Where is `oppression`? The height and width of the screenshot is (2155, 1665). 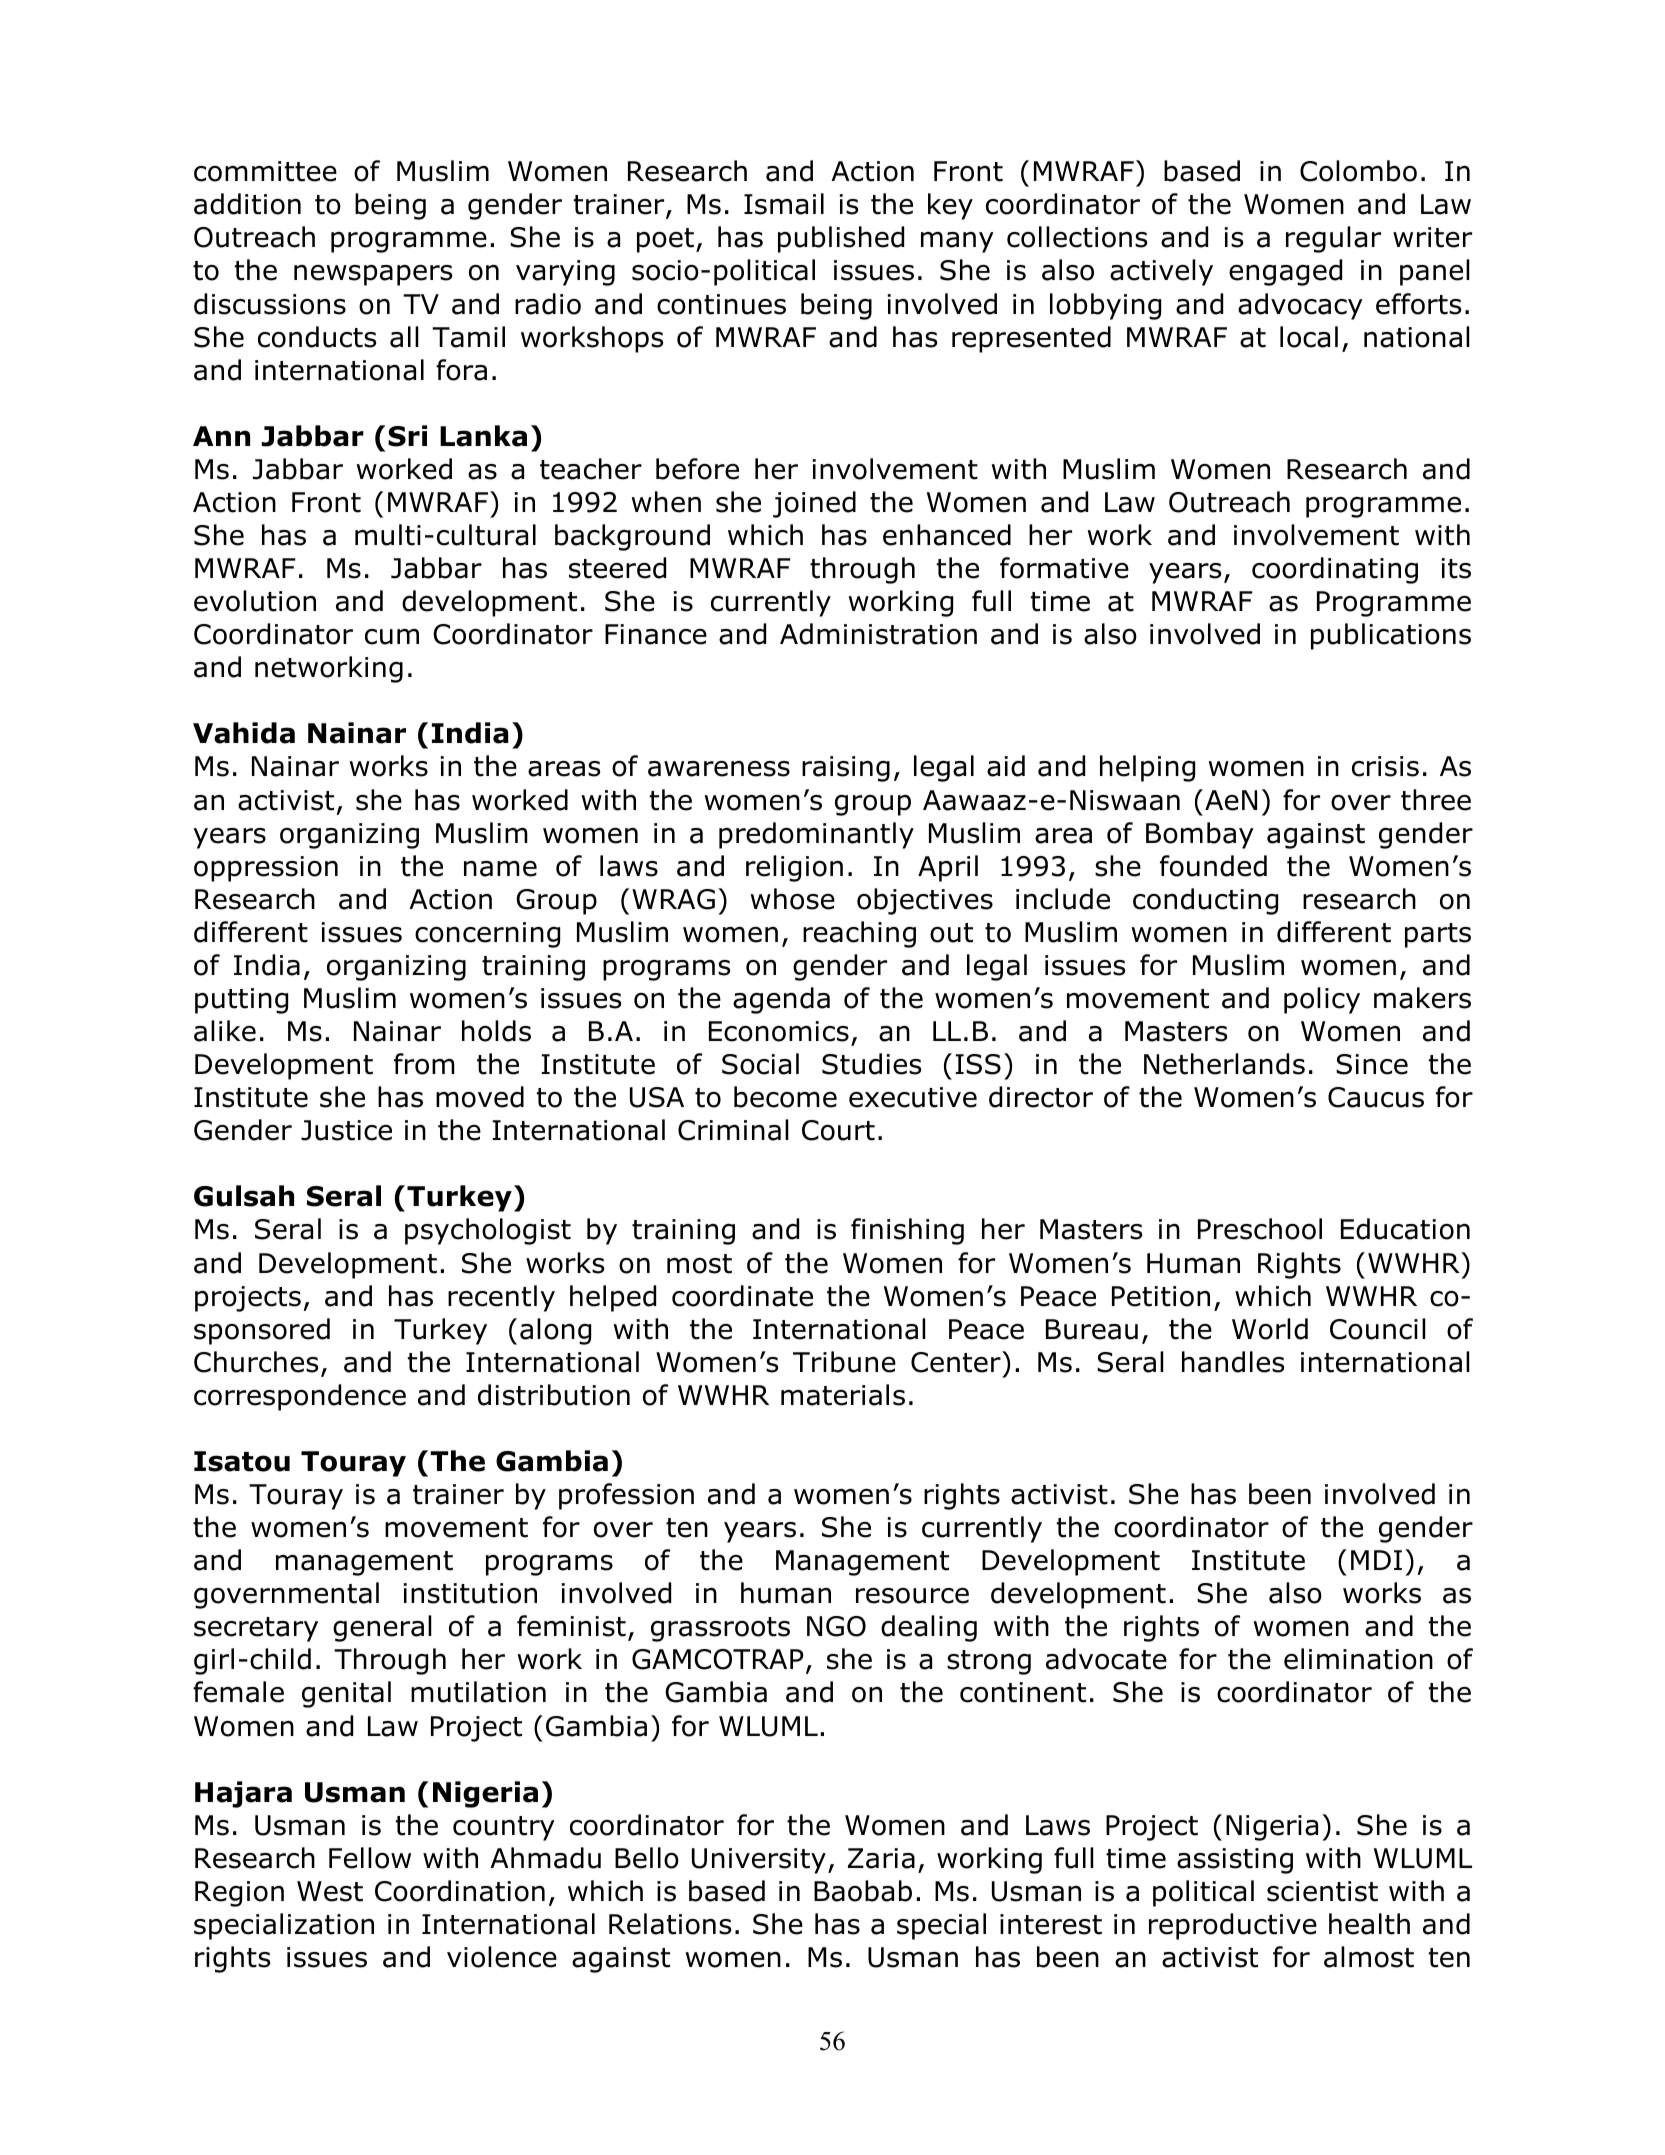
oppression is located at coordinates (266, 869).
